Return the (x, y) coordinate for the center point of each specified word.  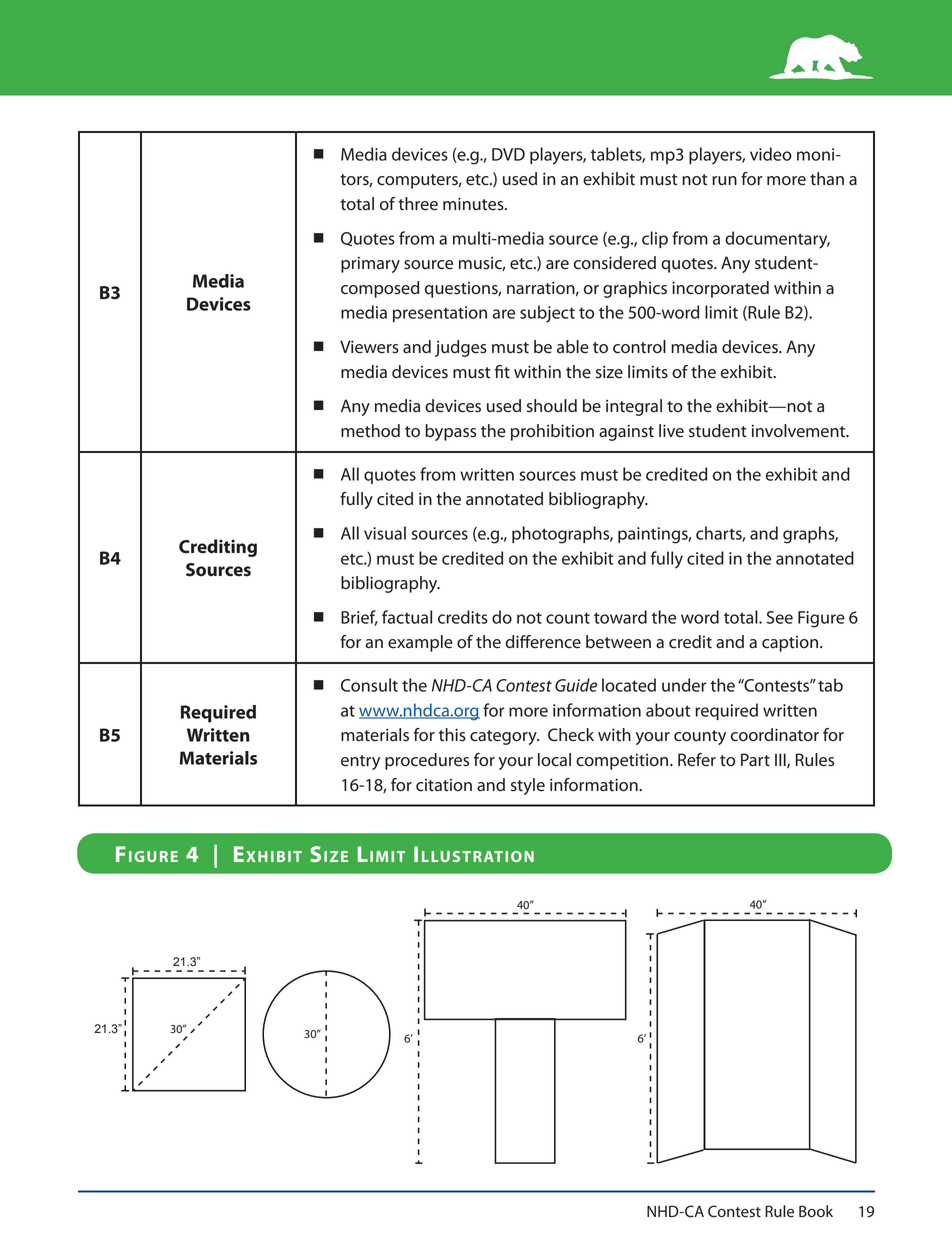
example (420, 643)
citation (444, 785)
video (771, 154)
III (781, 760)
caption (790, 644)
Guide (576, 685)
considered (615, 263)
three (418, 204)
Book (816, 1211)
